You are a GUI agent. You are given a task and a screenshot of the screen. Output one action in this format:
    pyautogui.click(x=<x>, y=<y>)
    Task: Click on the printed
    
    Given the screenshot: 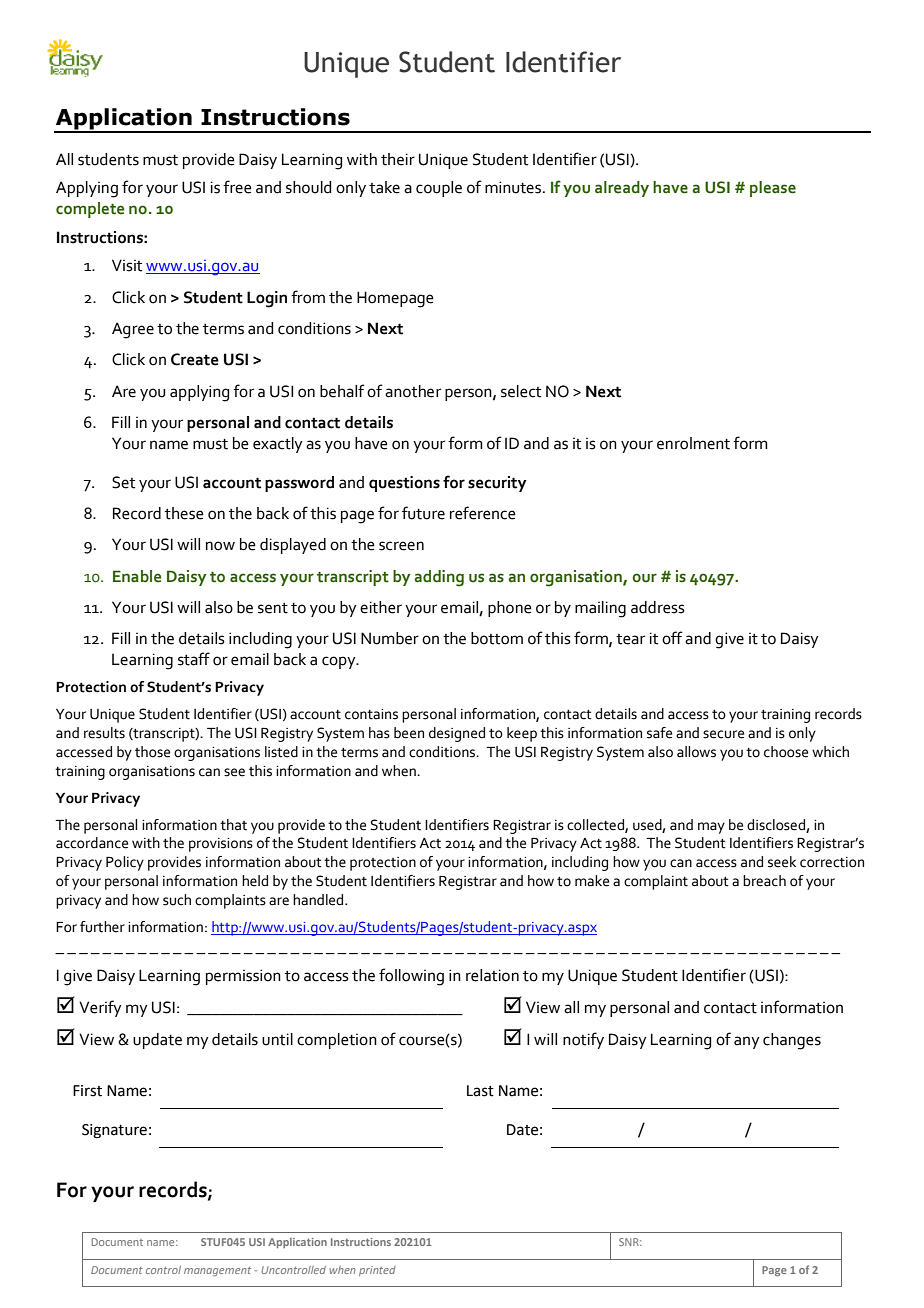 What is the action you would take?
    pyautogui.click(x=377, y=1271)
